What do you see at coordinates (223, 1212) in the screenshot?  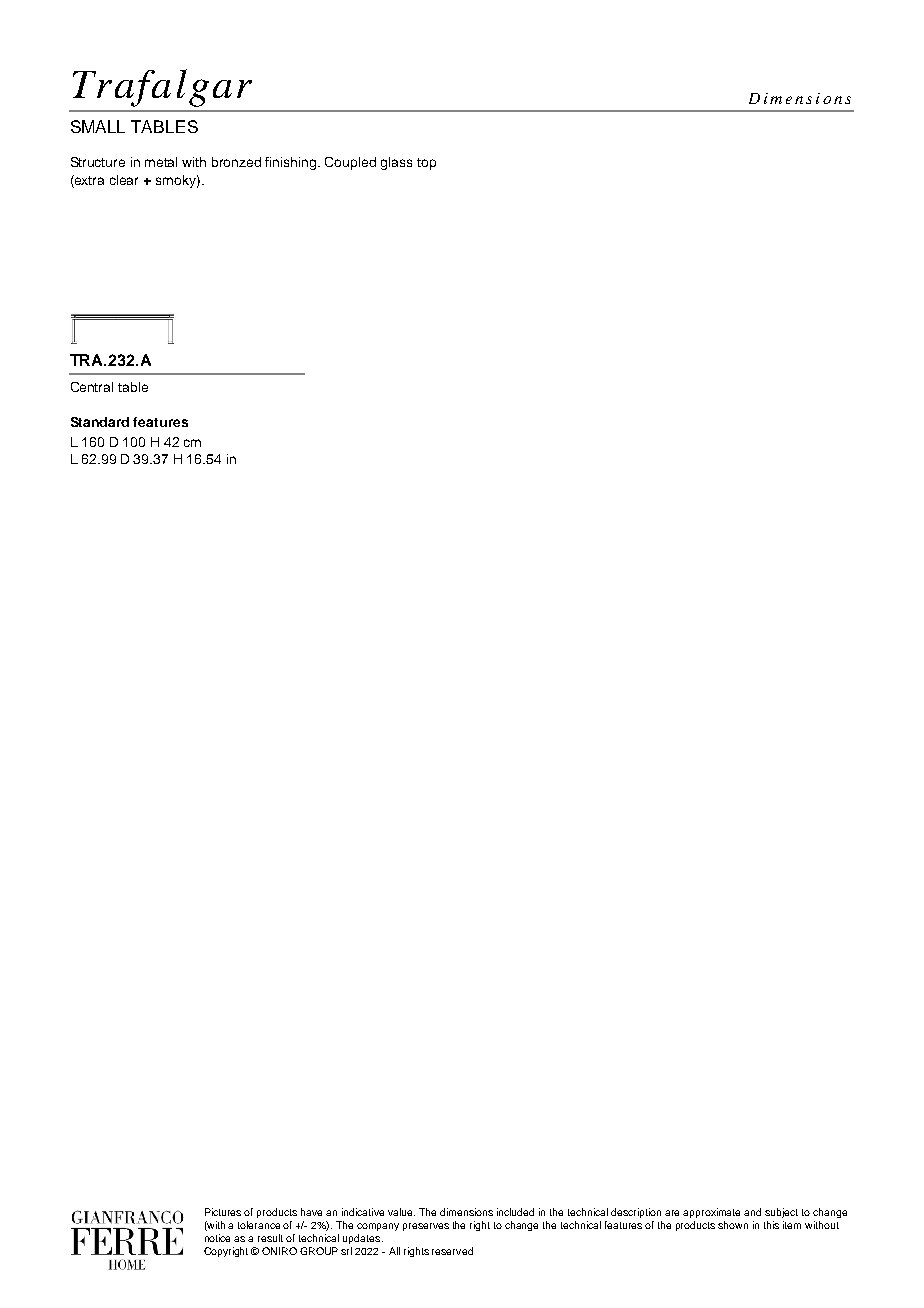 I see `Pictures` at bounding box center [223, 1212].
